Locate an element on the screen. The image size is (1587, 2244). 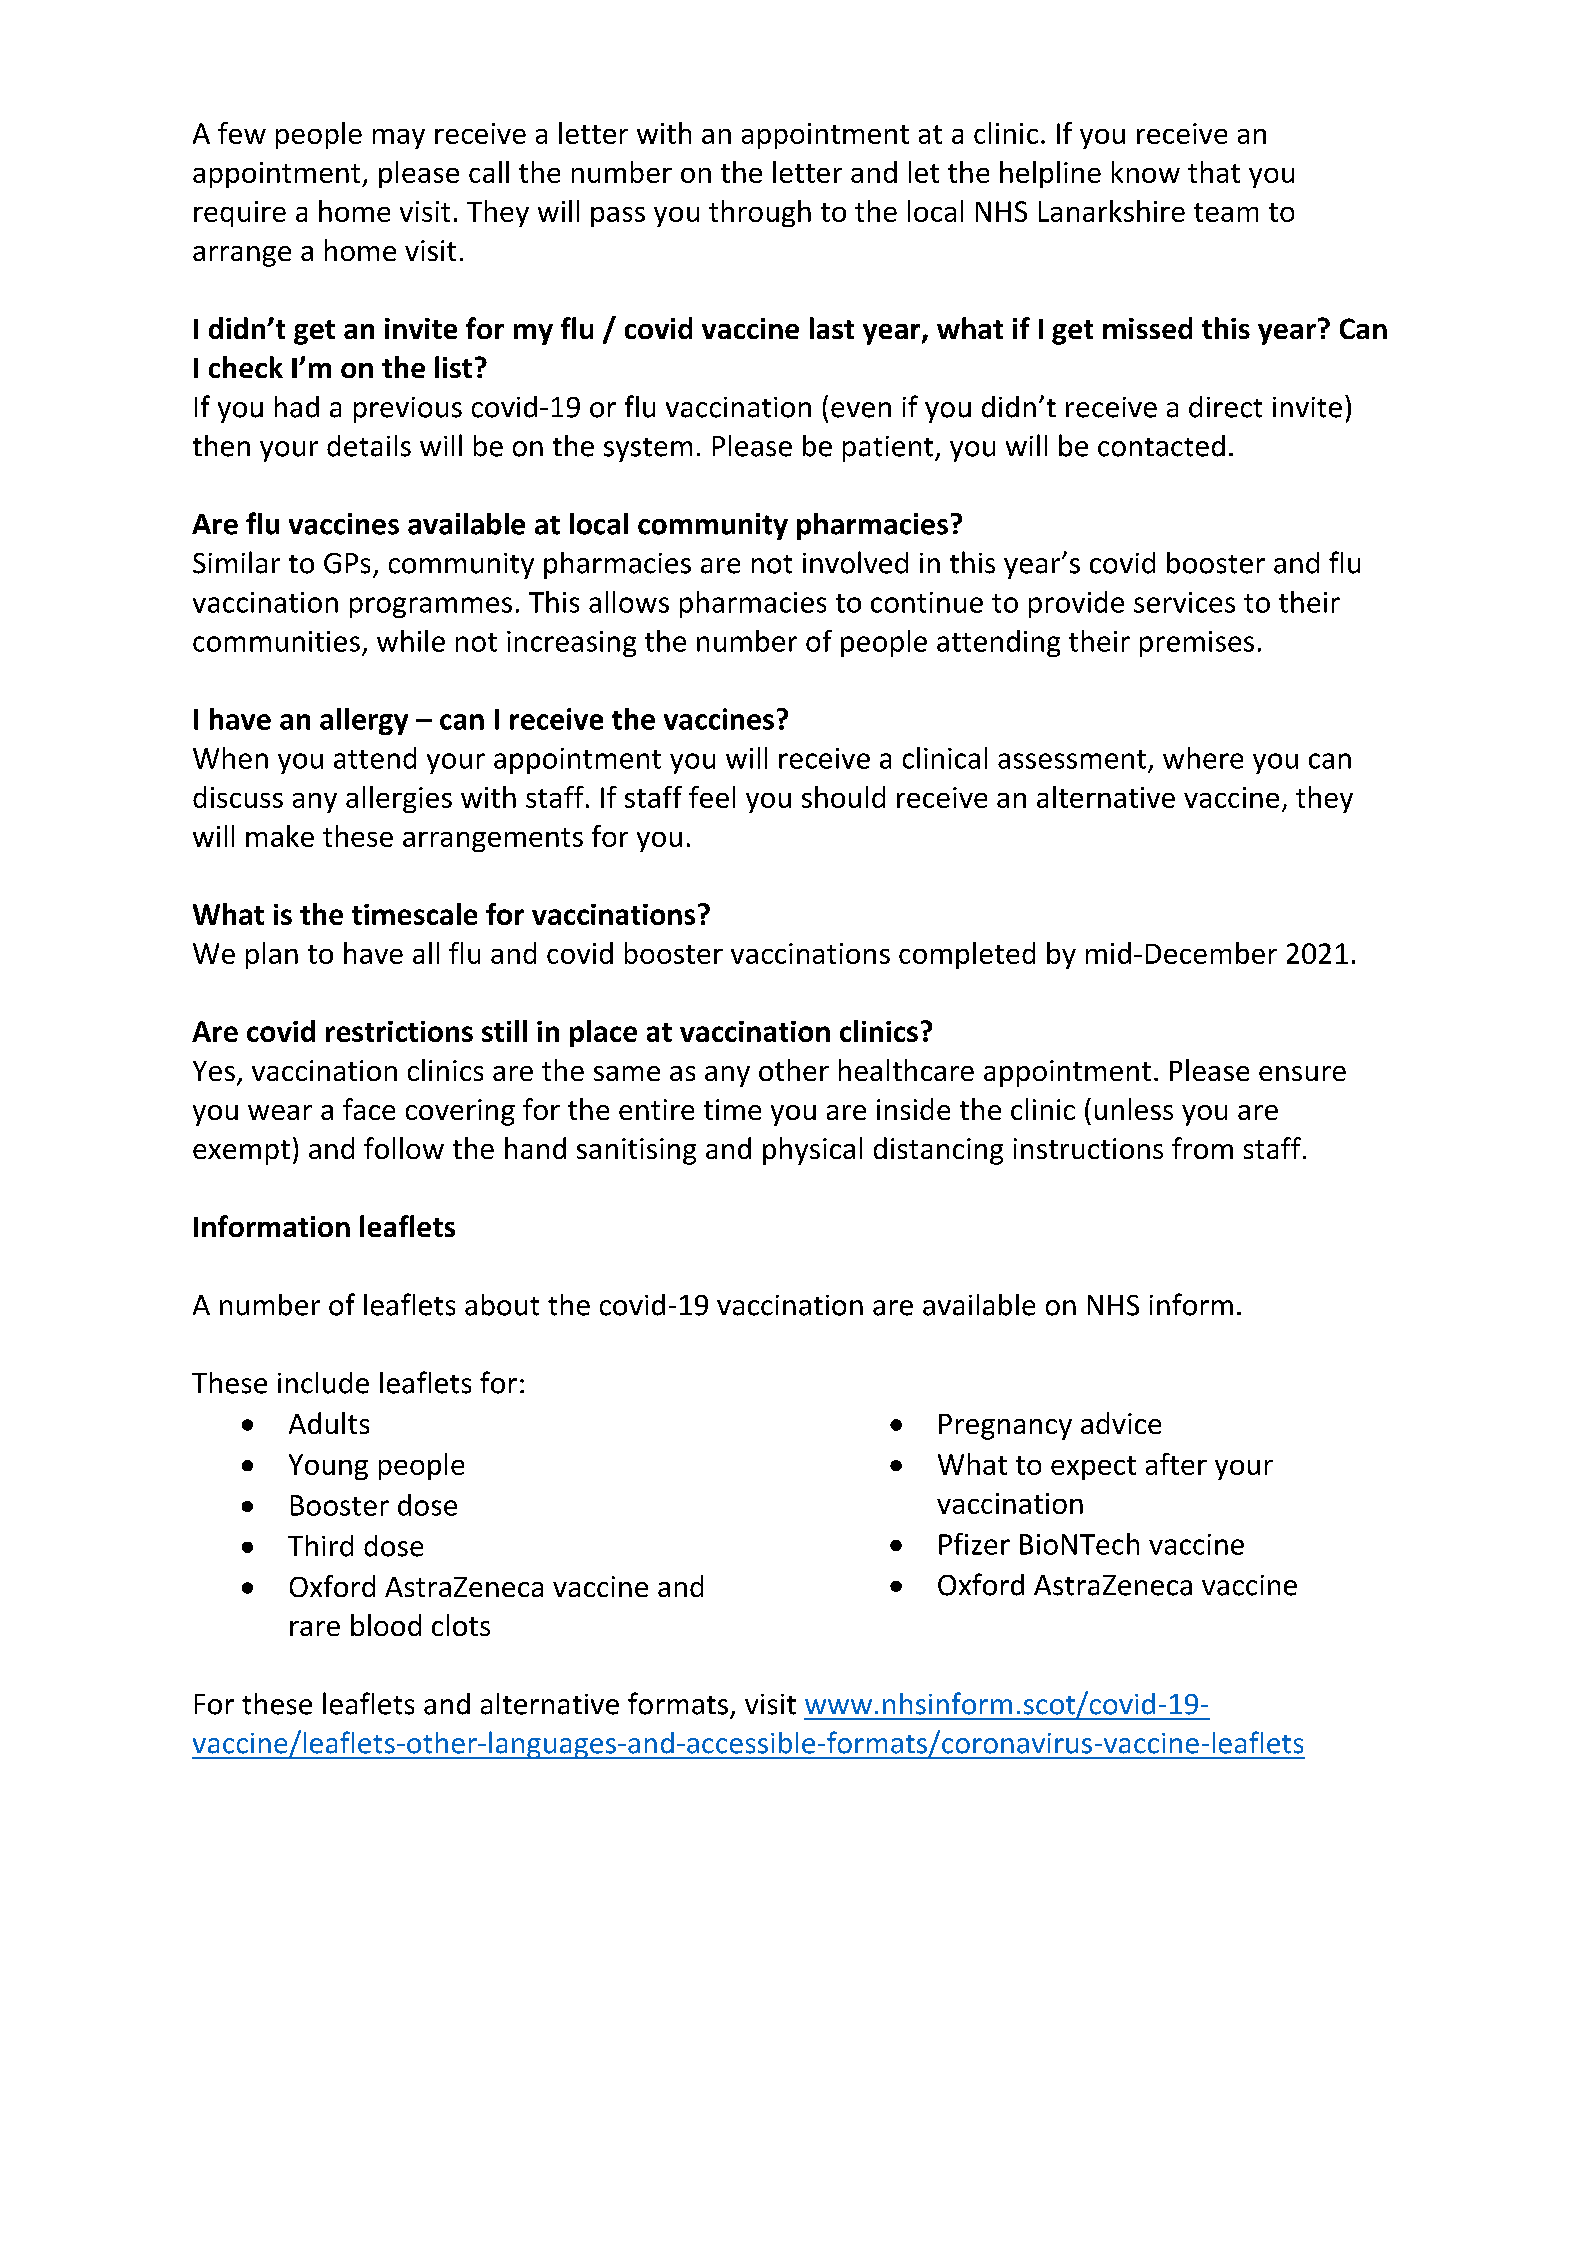
through is located at coordinates (760, 213).
